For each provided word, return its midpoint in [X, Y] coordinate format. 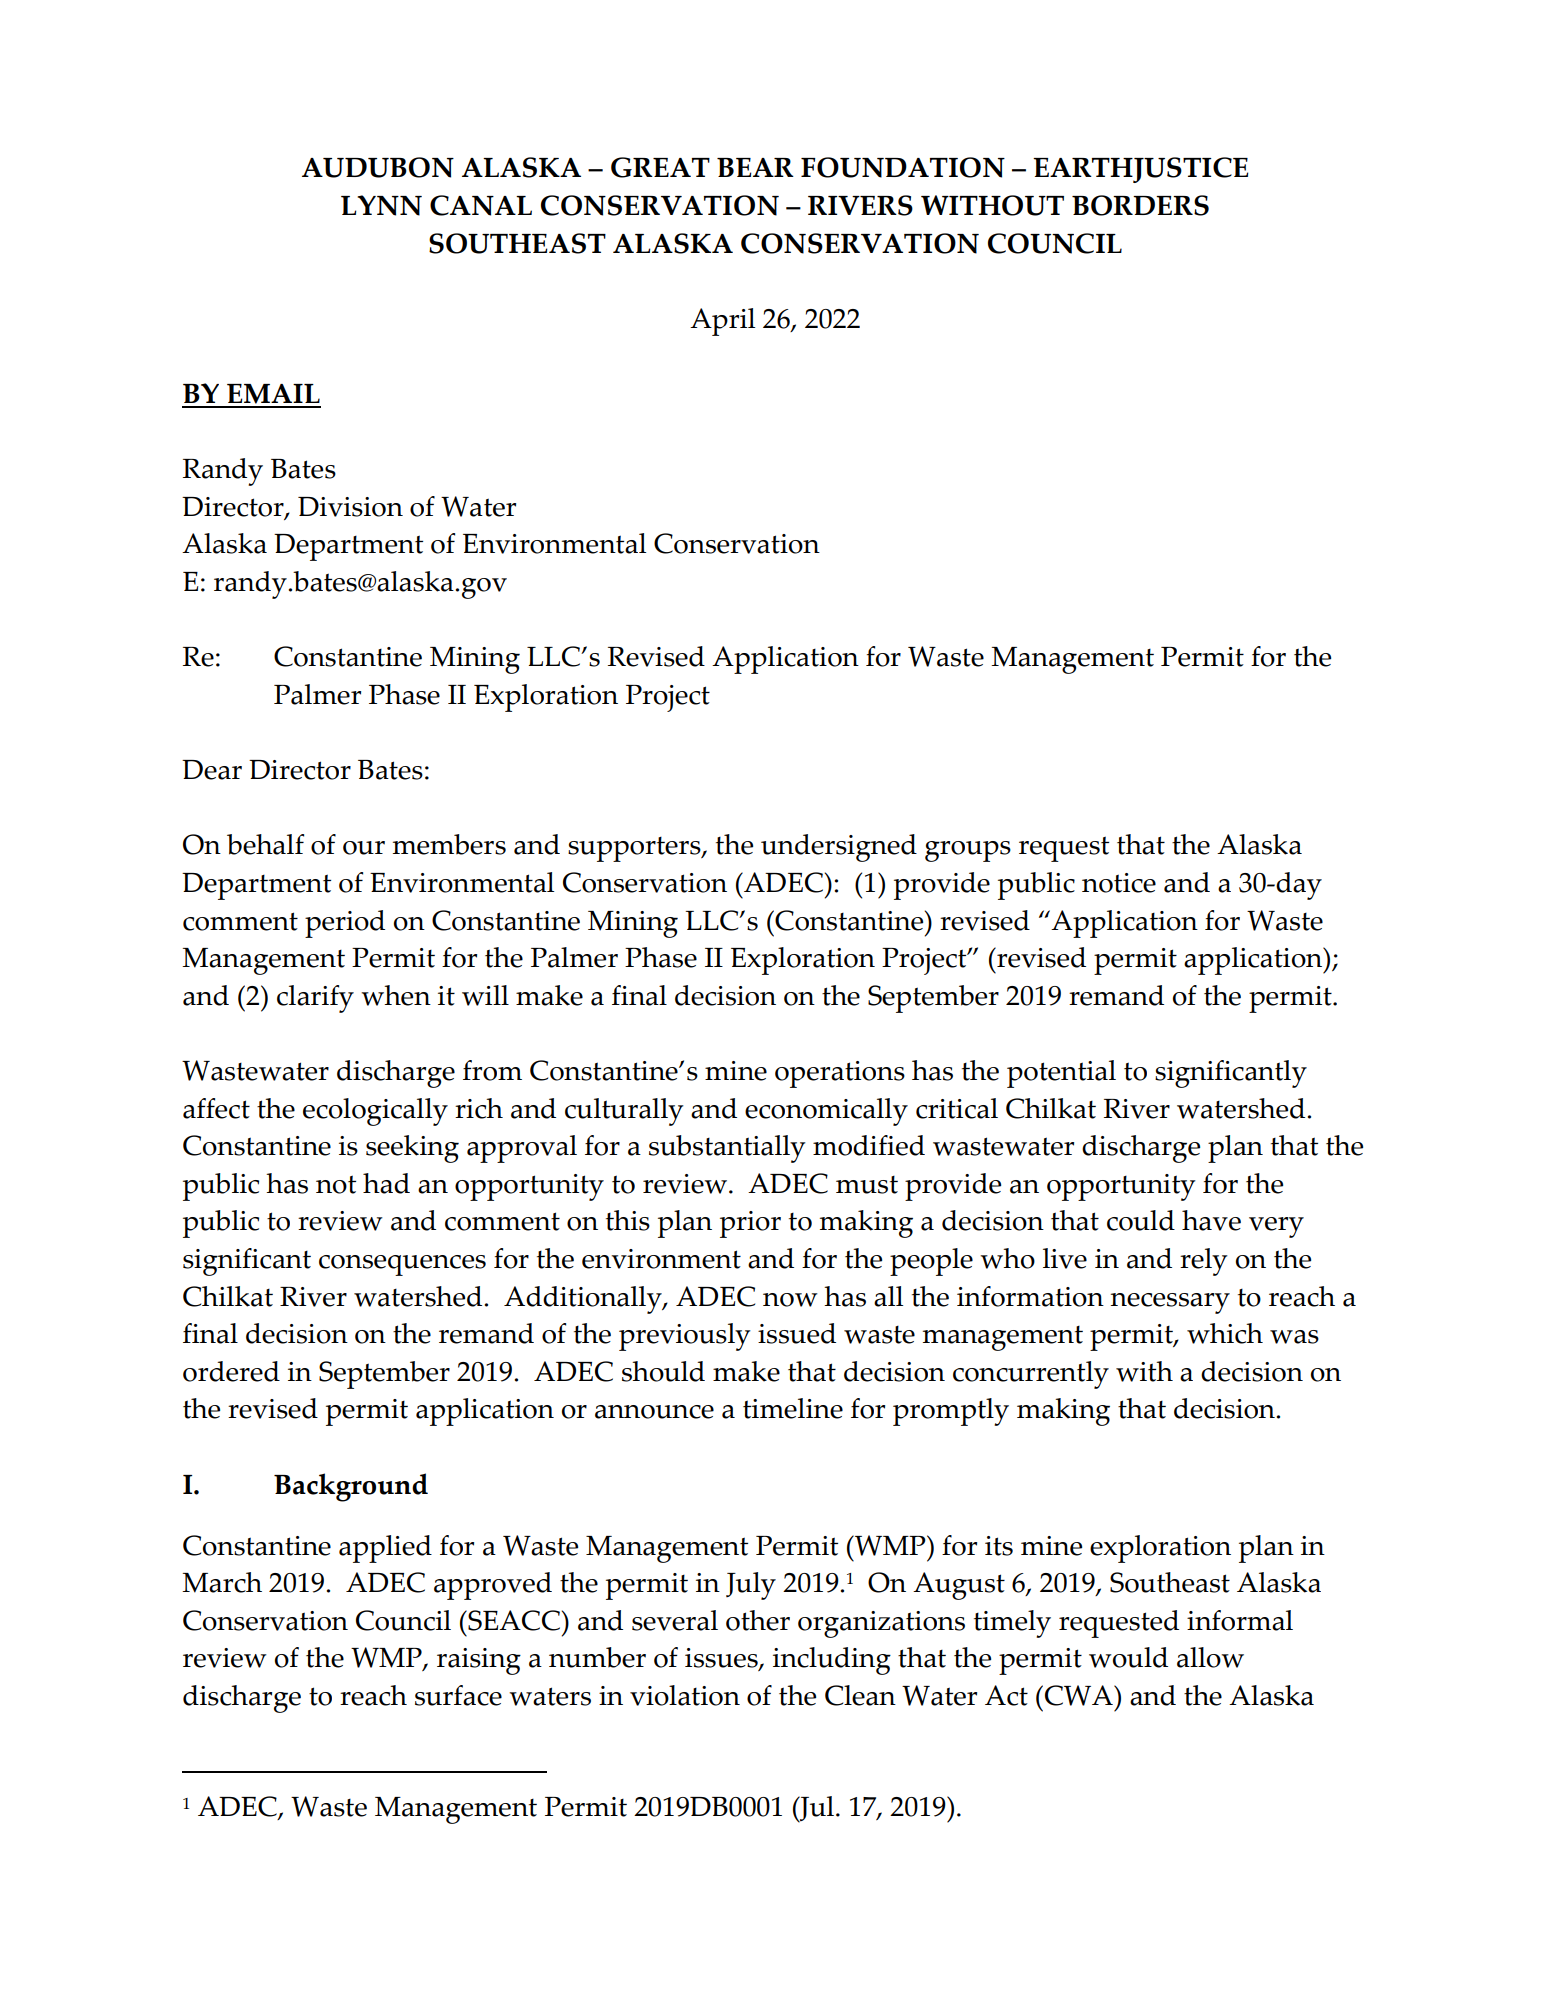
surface [458, 1695]
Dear [212, 770]
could [1141, 1220]
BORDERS [1140, 205]
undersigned [839, 848]
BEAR [755, 167]
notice [1119, 883]
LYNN [381, 205]
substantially [727, 1149]
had [386, 1183]
